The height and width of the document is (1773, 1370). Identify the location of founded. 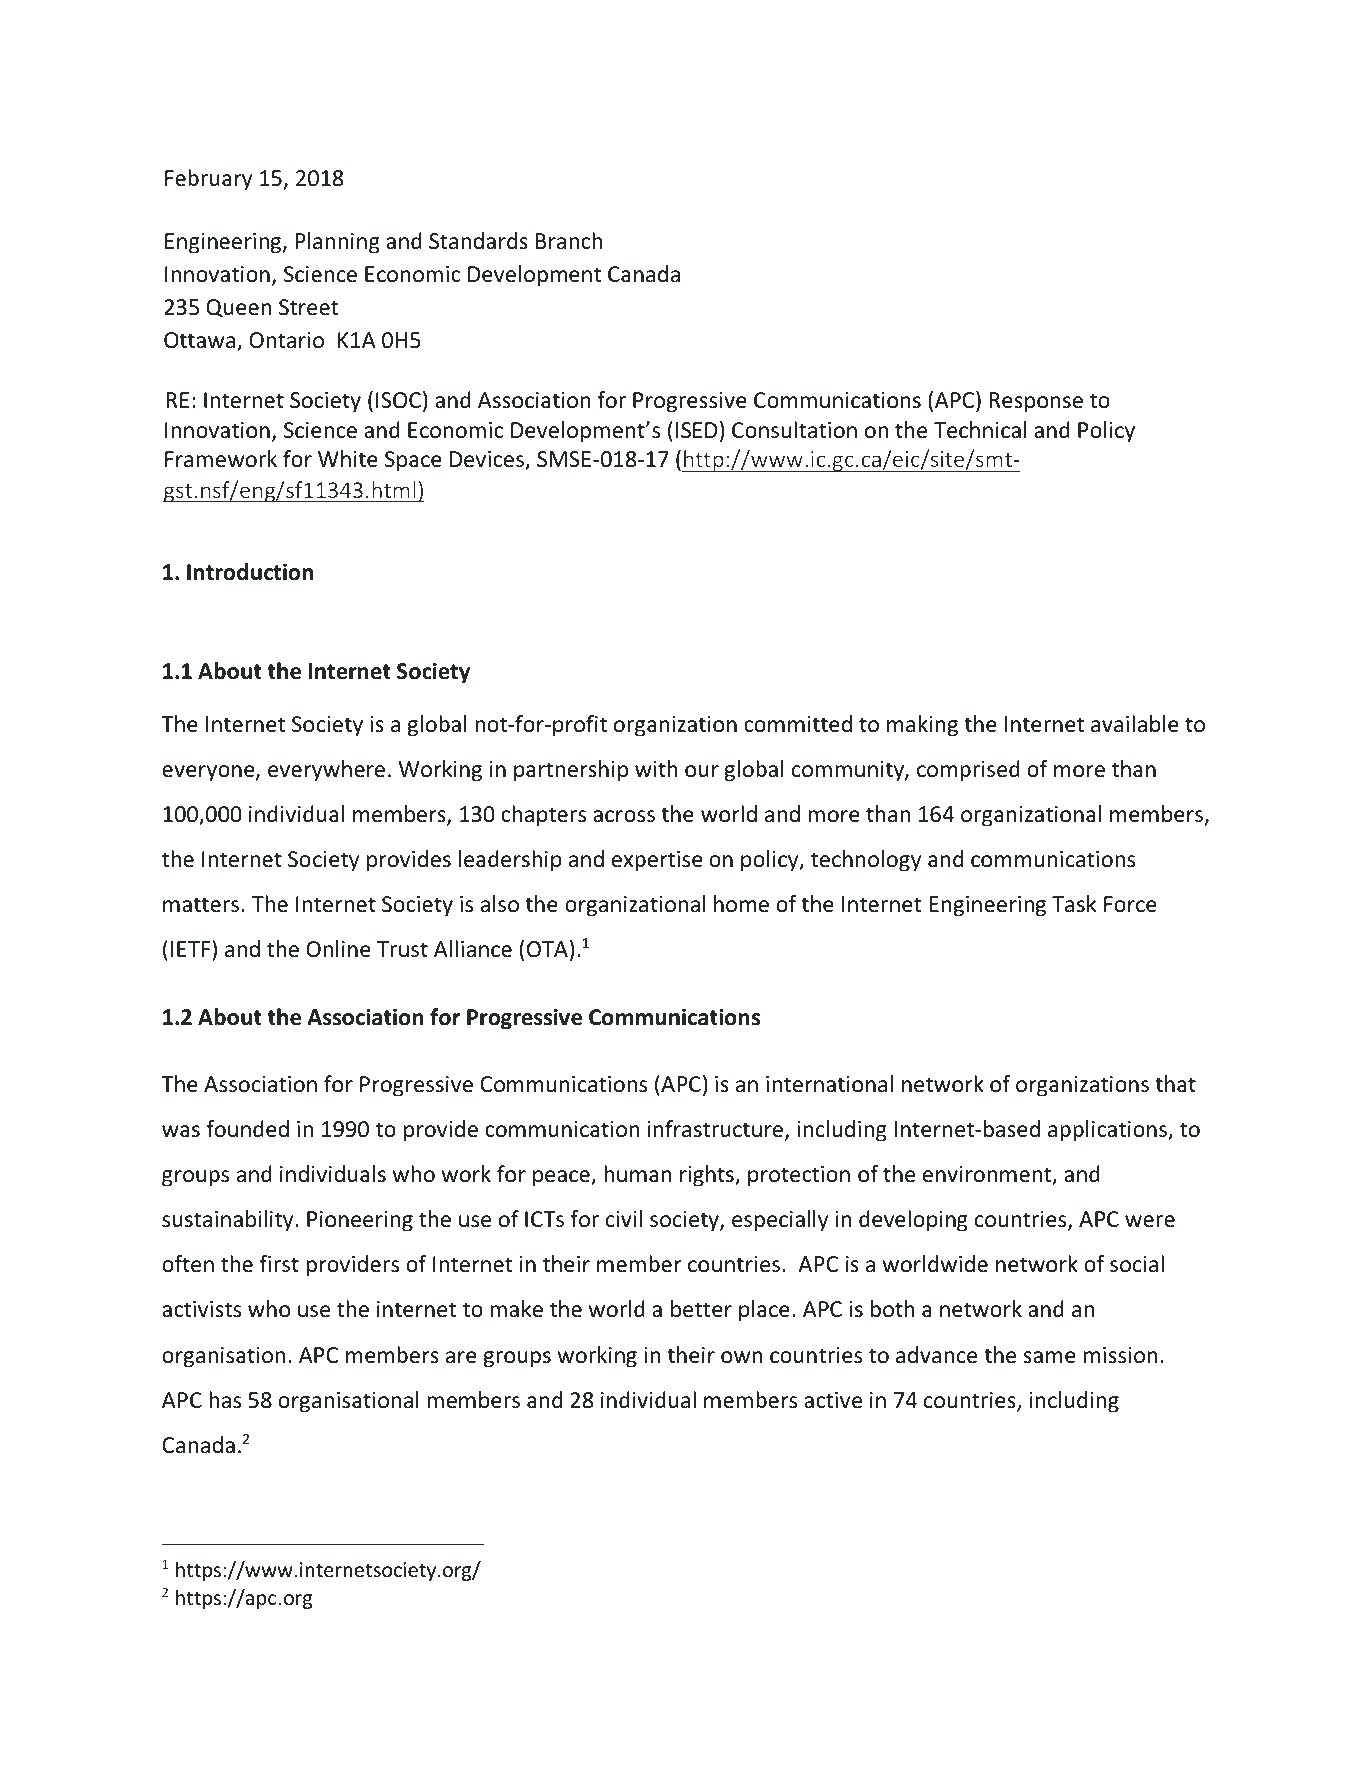
(247, 1129).
